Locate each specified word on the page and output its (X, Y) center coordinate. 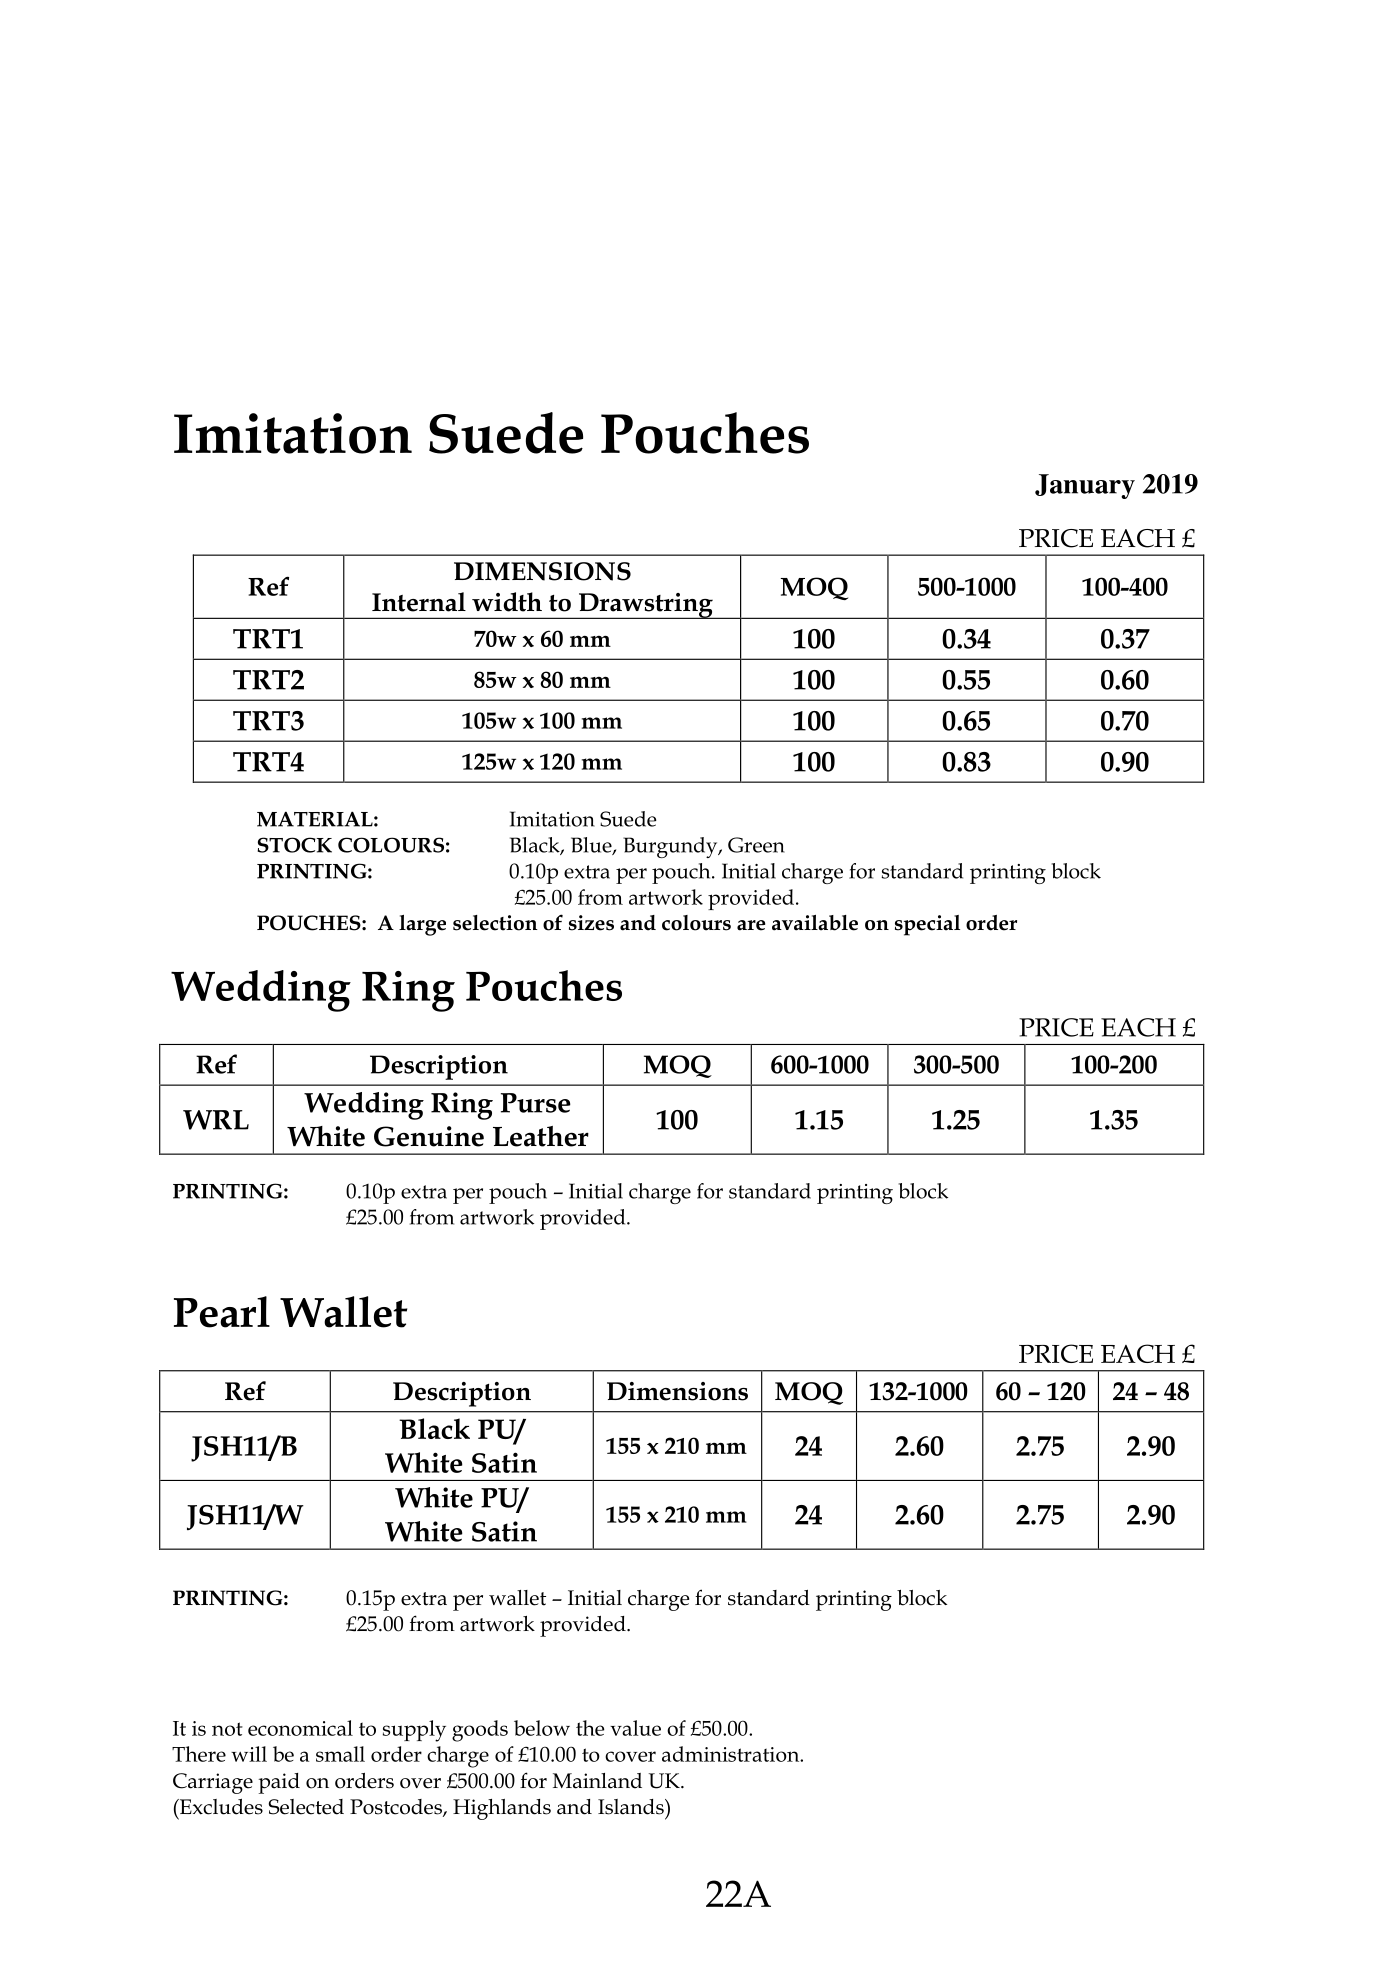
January (1085, 486)
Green (756, 845)
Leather (541, 1136)
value (635, 1728)
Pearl (222, 1312)
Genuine (429, 1136)
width (507, 602)
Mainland (597, 1781)
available (815, 923)
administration (732, 1754)
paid (279, 1783)
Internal (419, 602)
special (927, 925)
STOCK (295, 845)
